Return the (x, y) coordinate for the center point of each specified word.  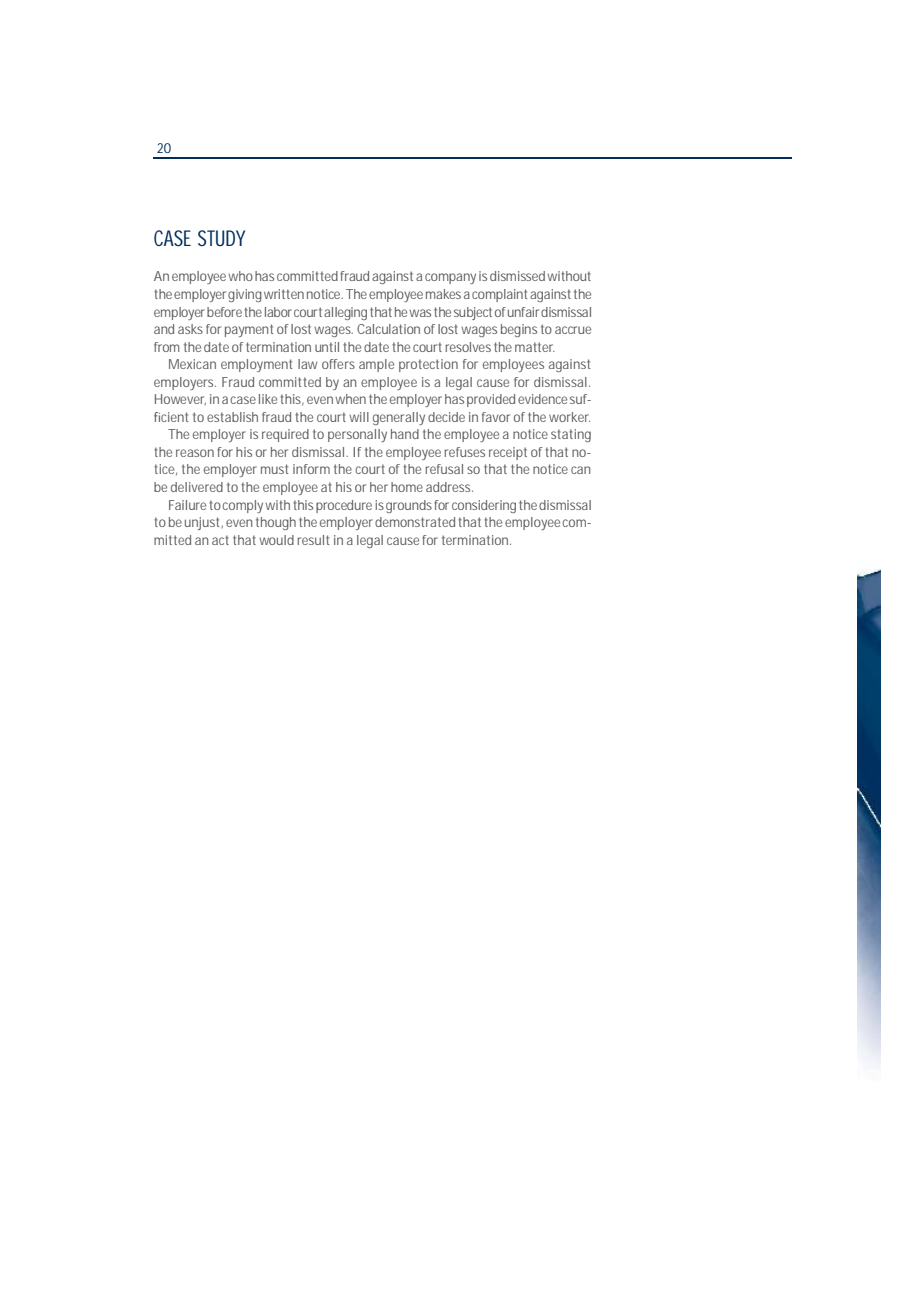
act (220, 540)
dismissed (517, 276)
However (180, 399)
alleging (345, 313)
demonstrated (415, 522)
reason (195, 453)
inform (311, 469)
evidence (542, 399)
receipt (508, 453)
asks (190, 329)
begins (519, 330)
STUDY (221, 238)
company (450, 278)
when (350, 399)
